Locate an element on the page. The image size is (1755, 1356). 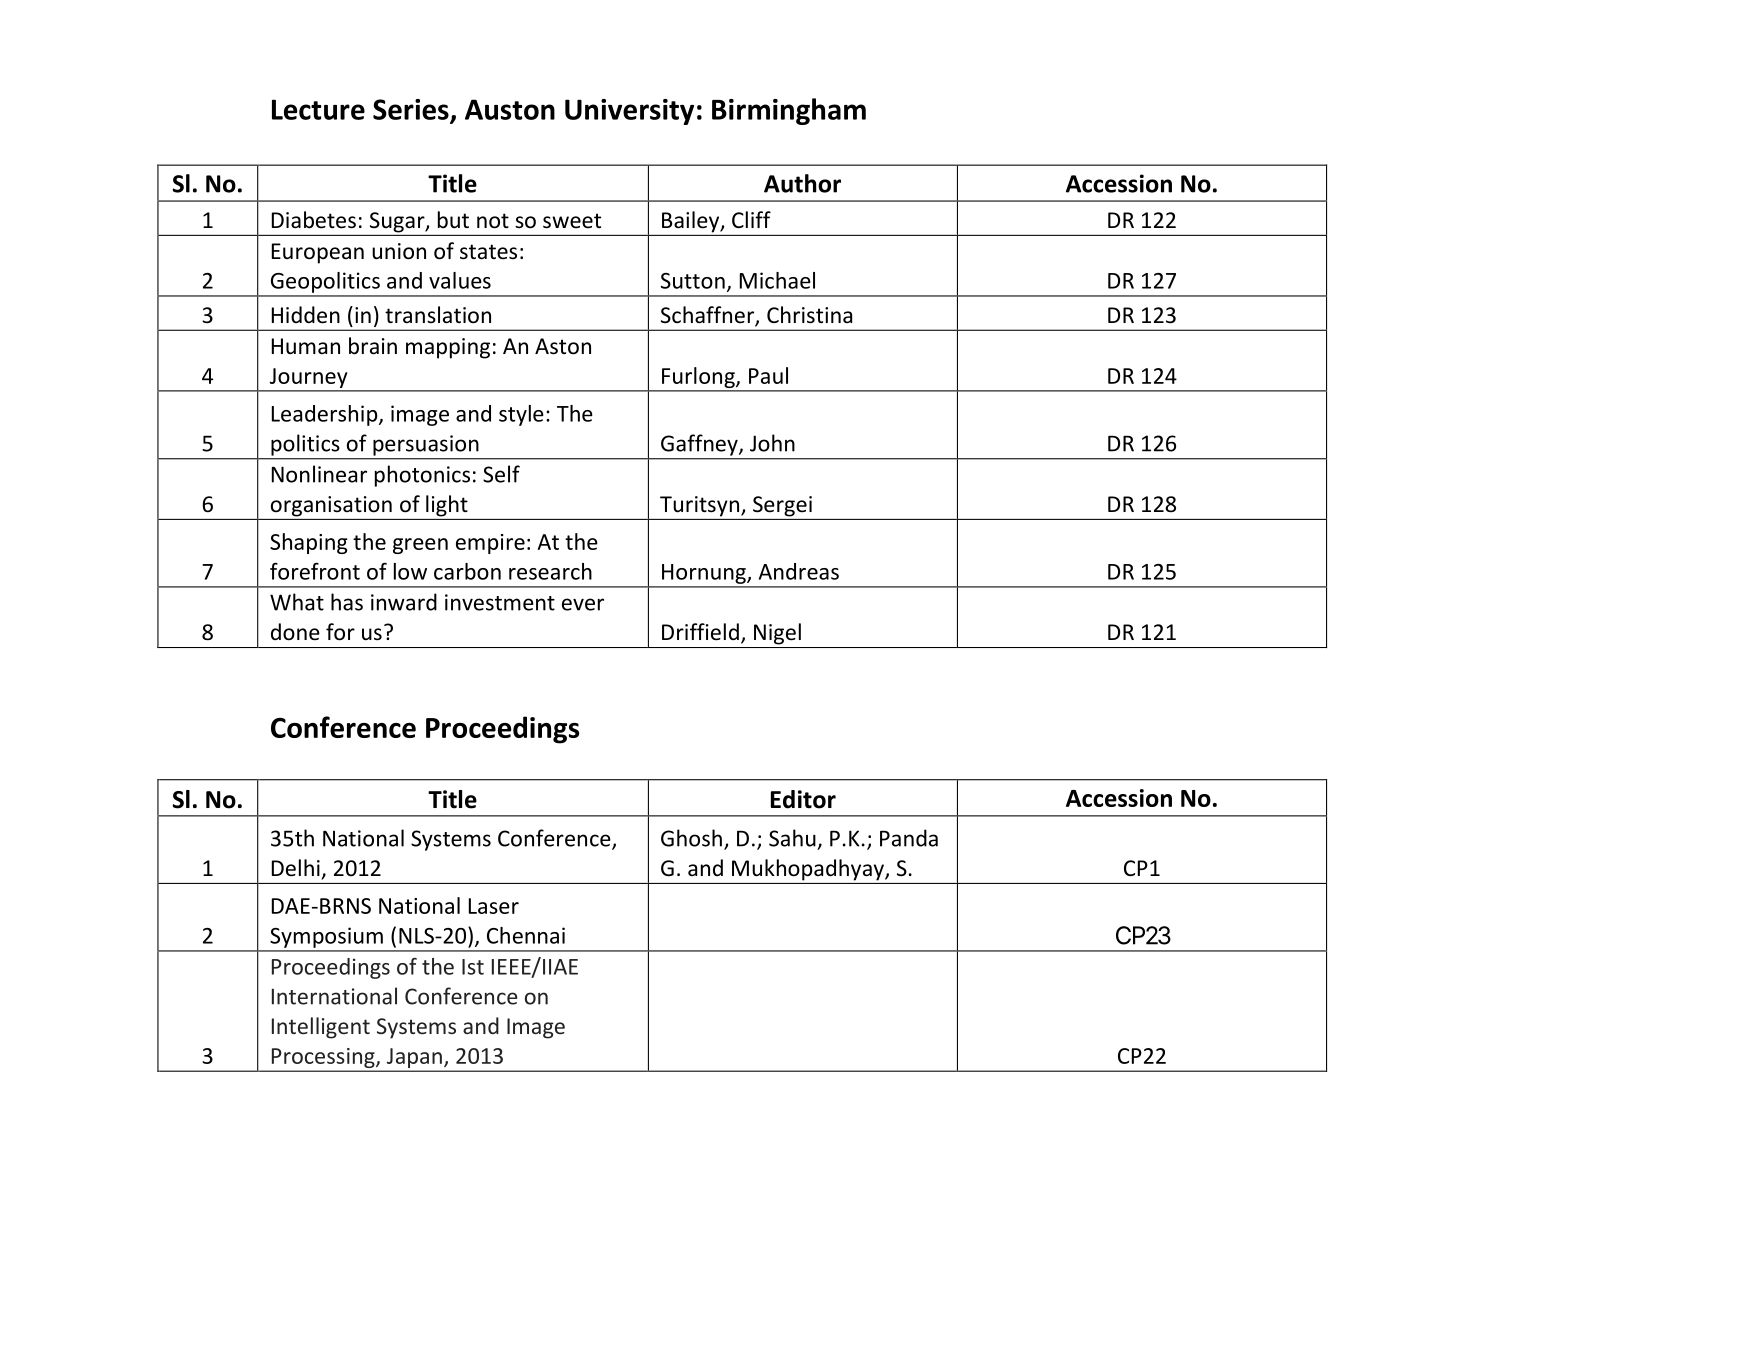
brain is located at coordinates (373, 346).
